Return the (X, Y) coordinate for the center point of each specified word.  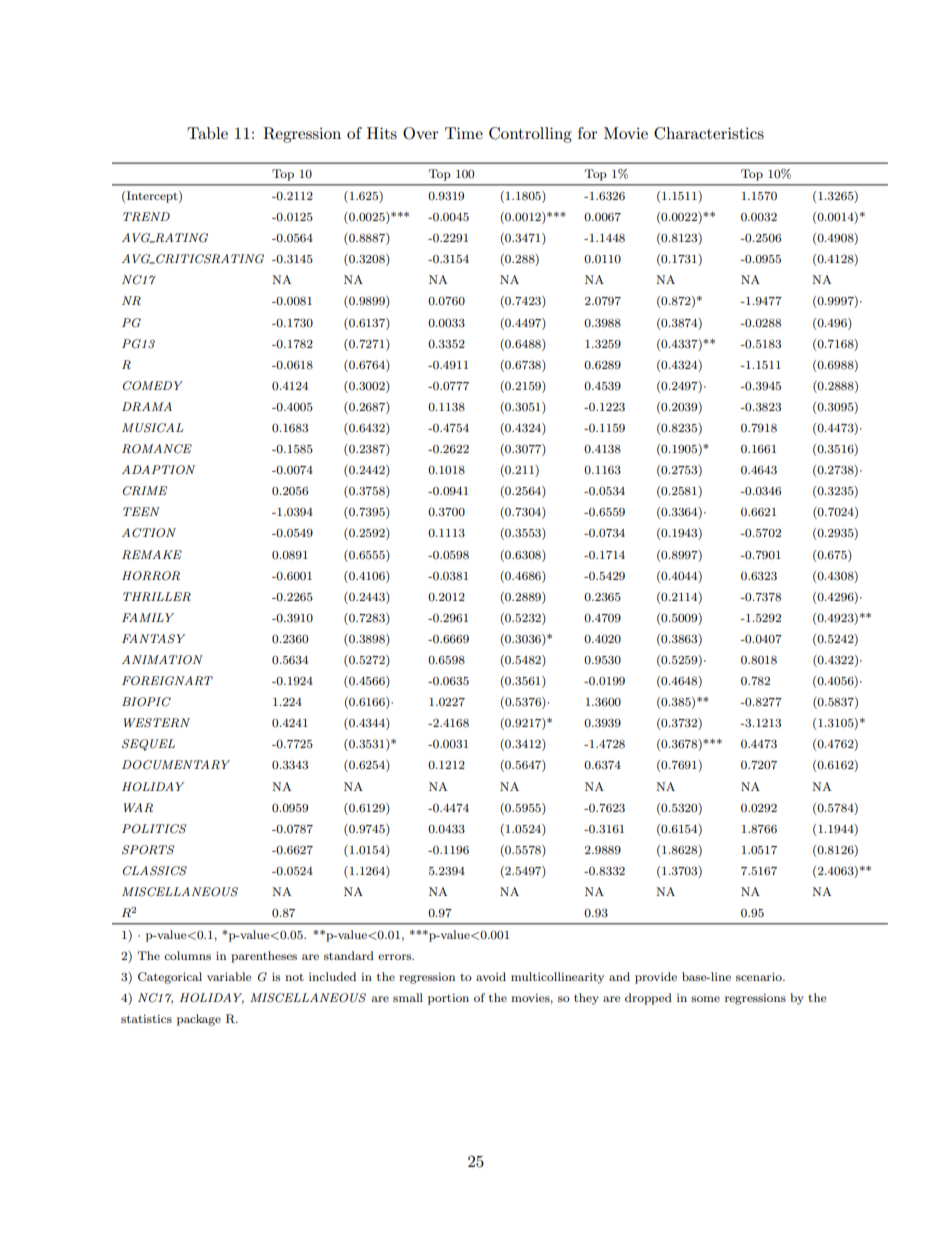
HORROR (151, 576)
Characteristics (709, 133)
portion (448, 999)
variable (229, 976)
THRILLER (157, 596)
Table (207, 133)
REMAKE (152, 554)
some (705, 999)
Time (464, 133)
